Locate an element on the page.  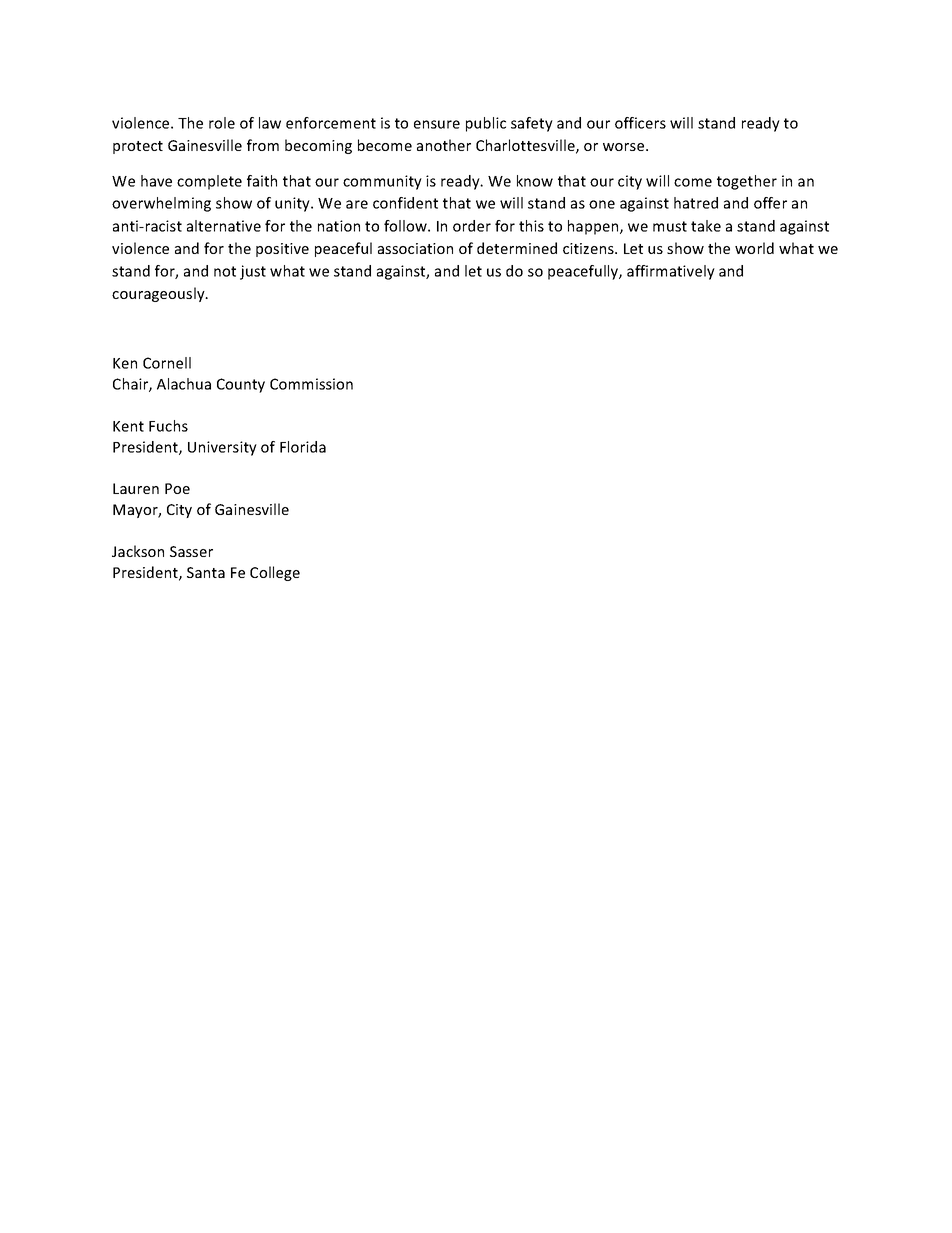
role is located at coordinates (222, 123).
